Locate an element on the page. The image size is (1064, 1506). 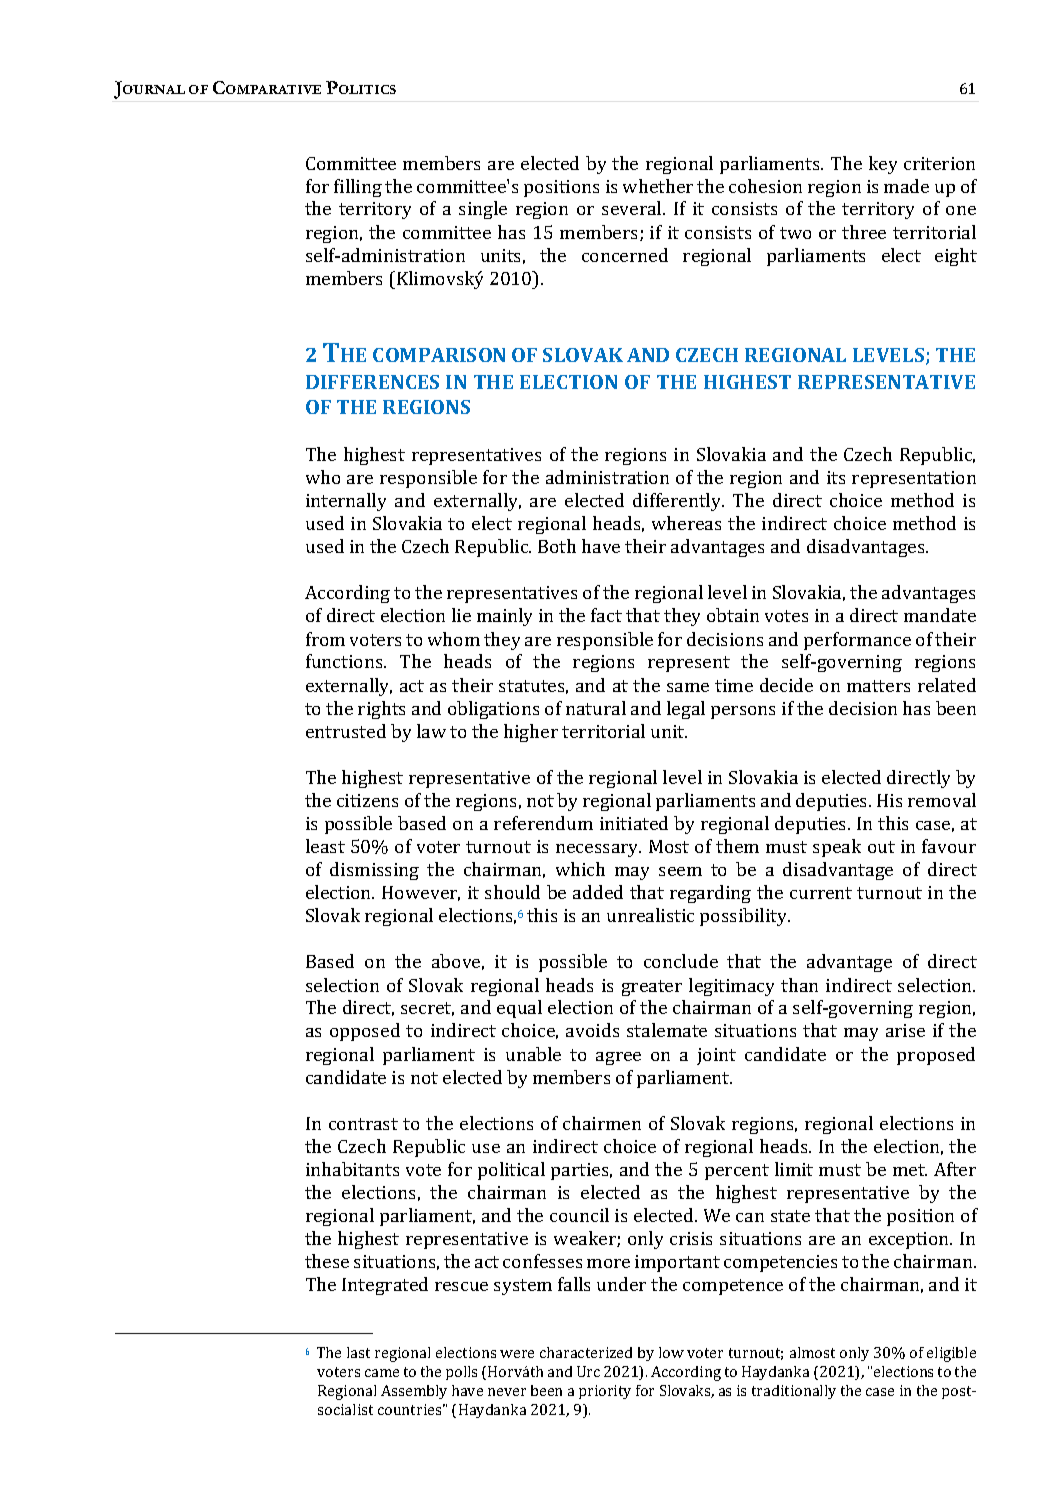
low is located at coordinates (671, 1352).
